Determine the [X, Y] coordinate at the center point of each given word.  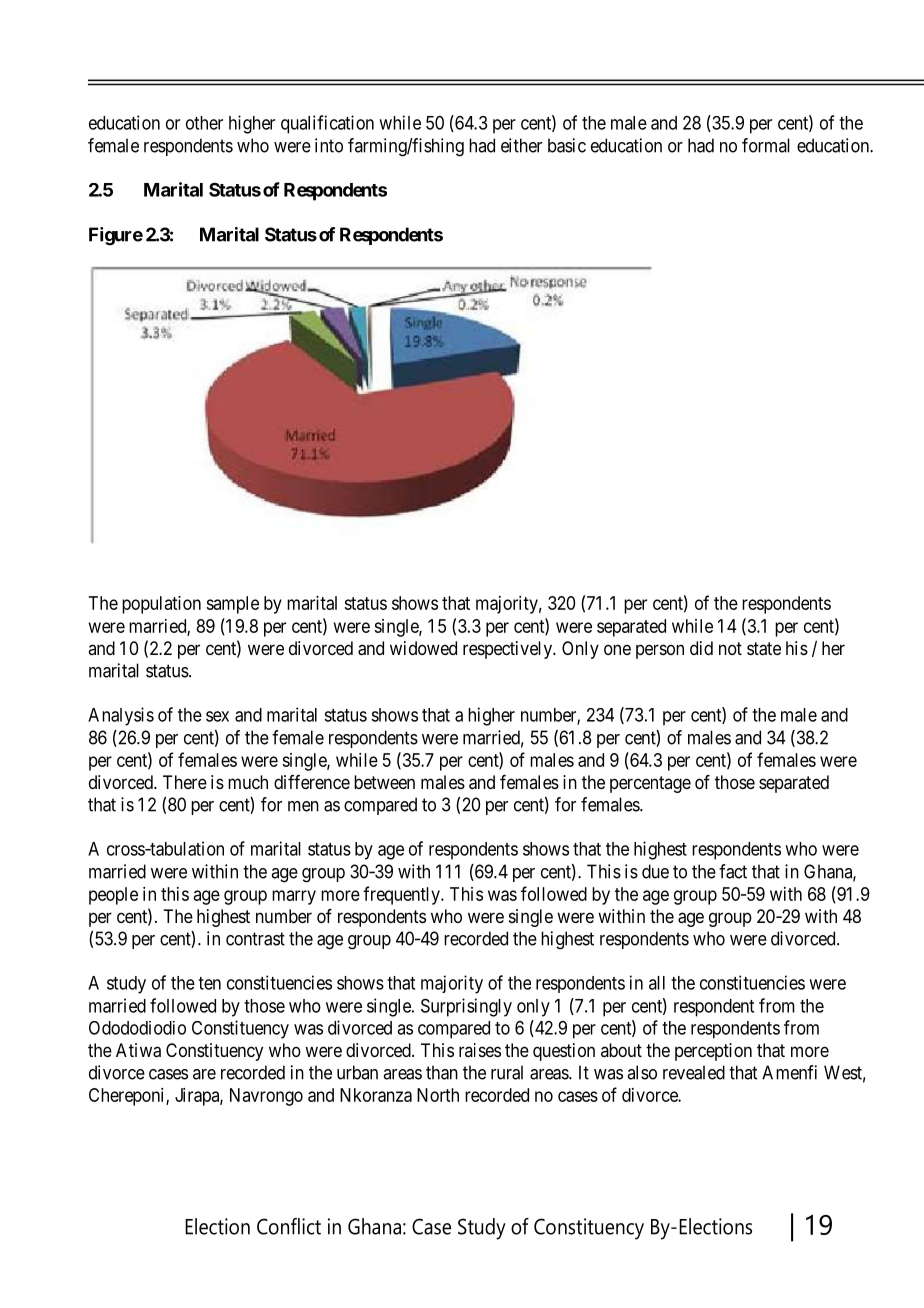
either [521, 145]
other [204, 123]
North [438, 1095]
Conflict [289, 1226]
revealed [694, 1072]
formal [766, 145]
